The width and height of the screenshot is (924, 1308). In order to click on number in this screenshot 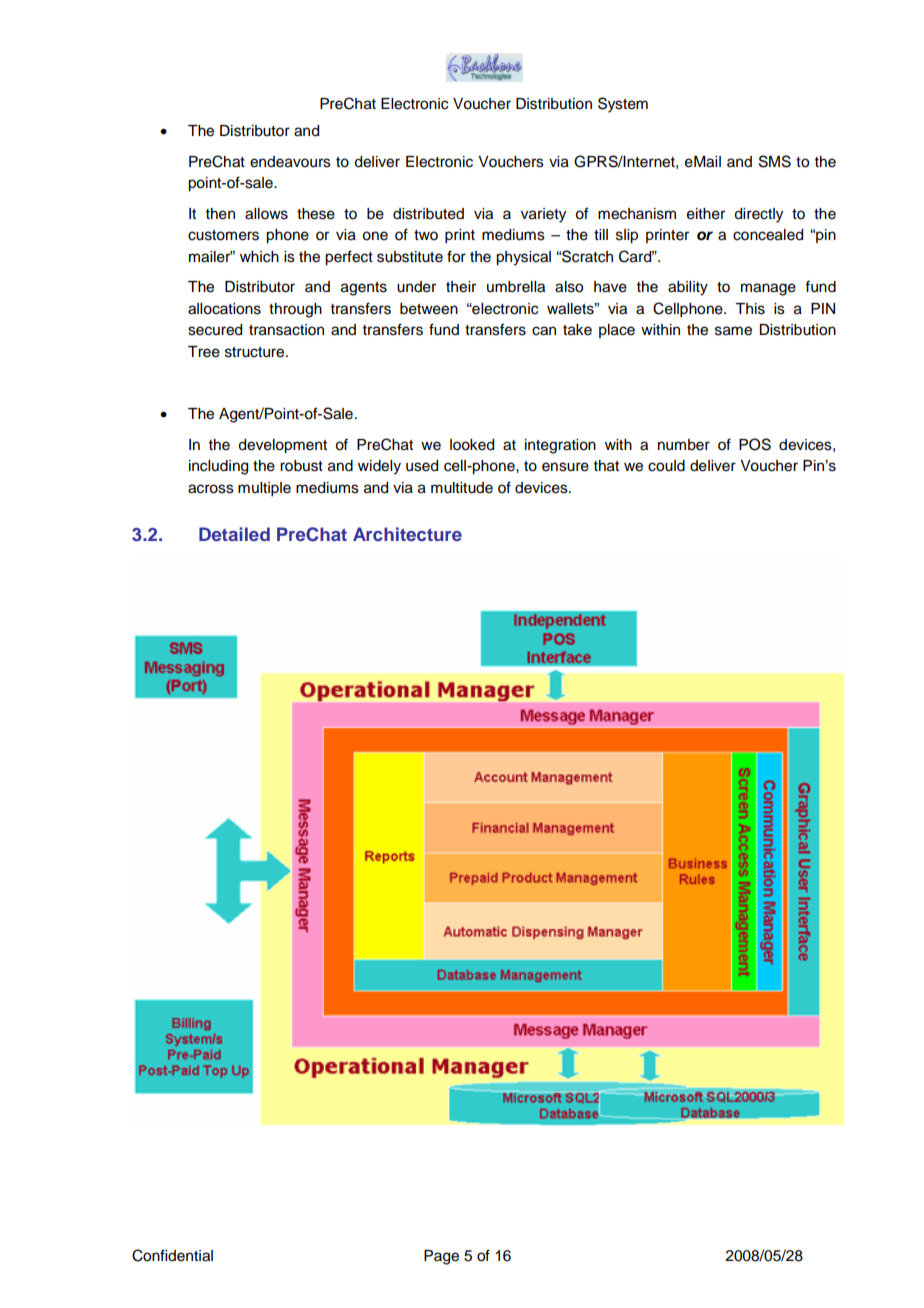, I will do `click(684, 445)`.
